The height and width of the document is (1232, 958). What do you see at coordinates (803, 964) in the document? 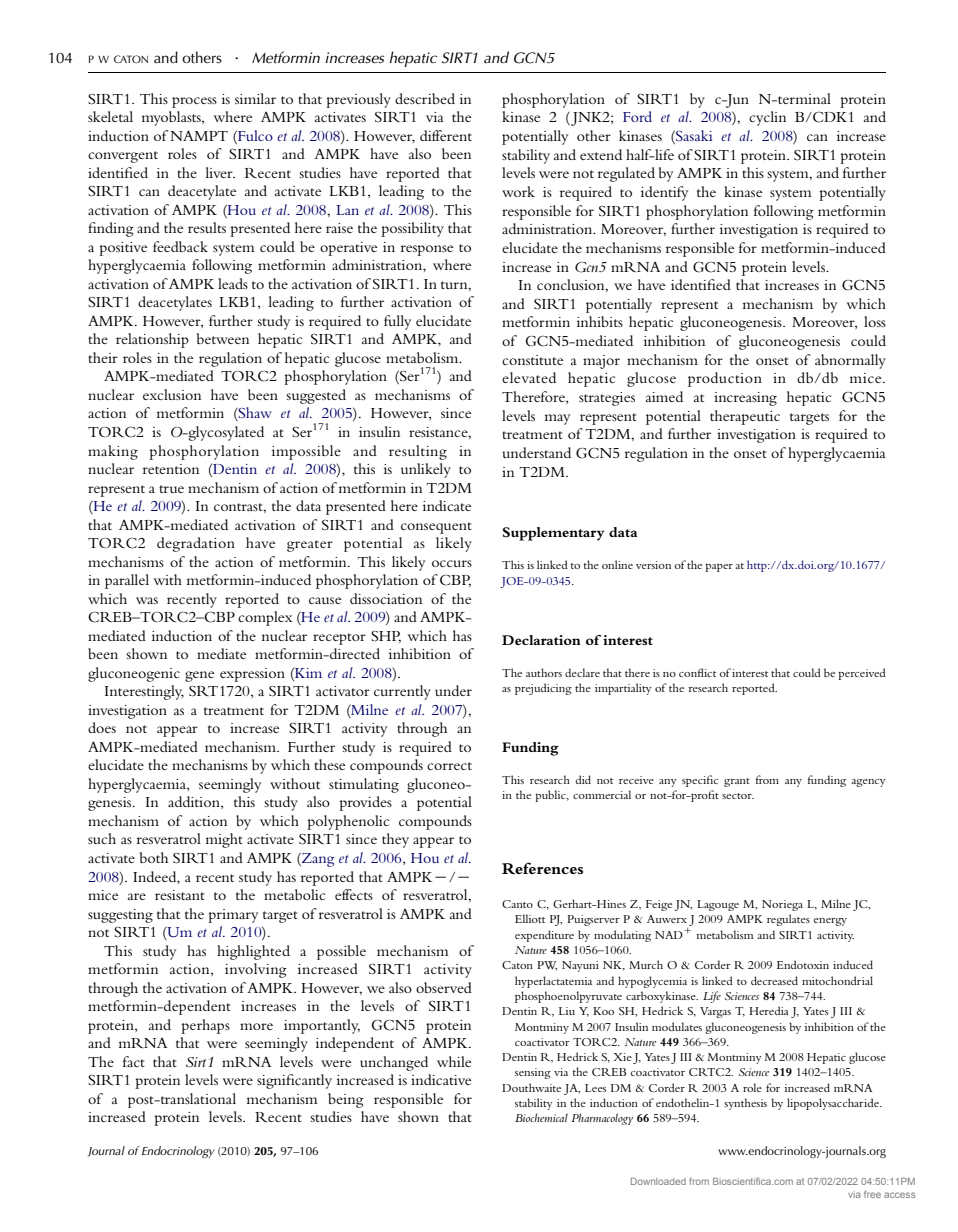
I see `Endotoxin` at bounding box center [803, 964].
